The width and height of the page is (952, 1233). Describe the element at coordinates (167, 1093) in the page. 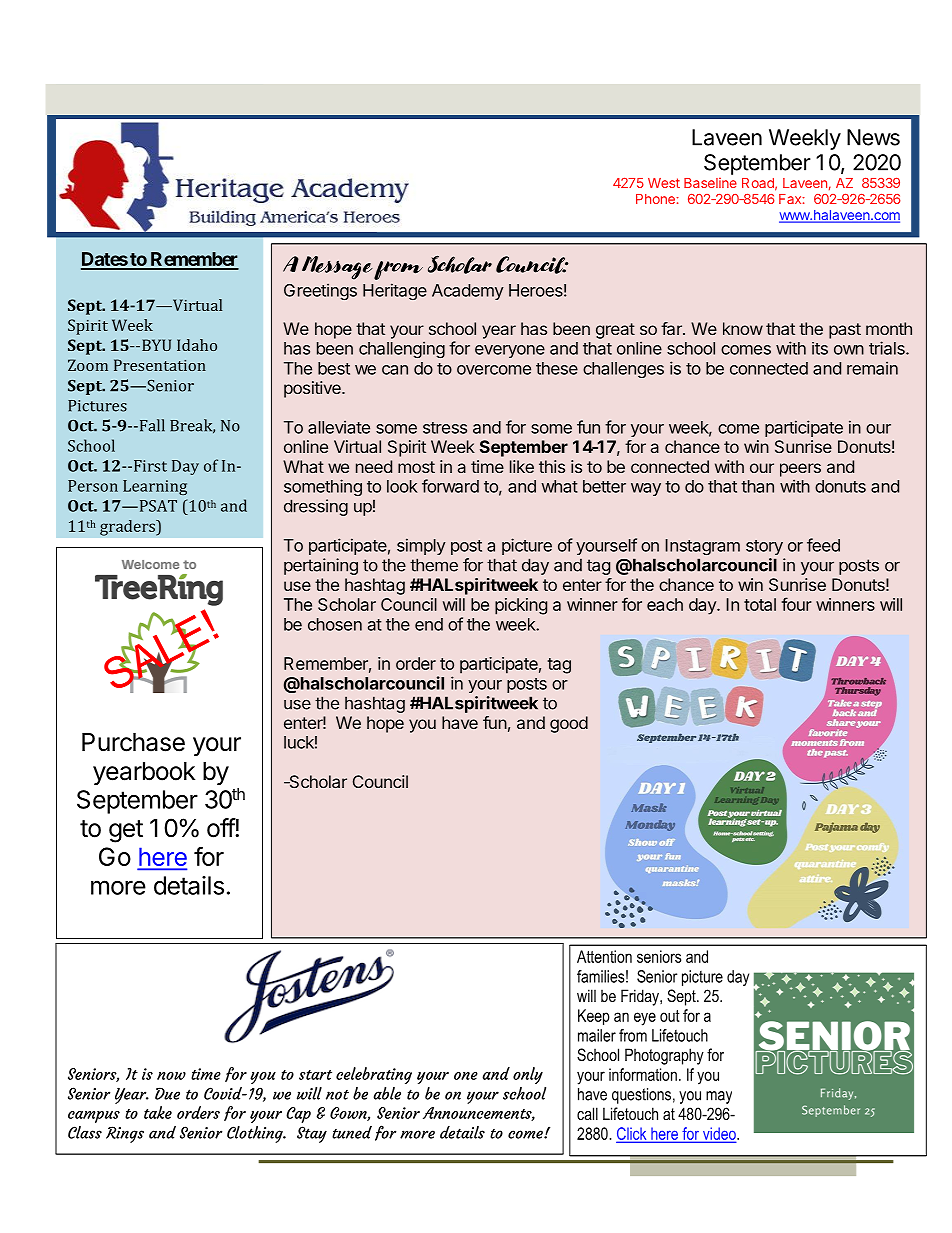

I see `Due` at that location.
